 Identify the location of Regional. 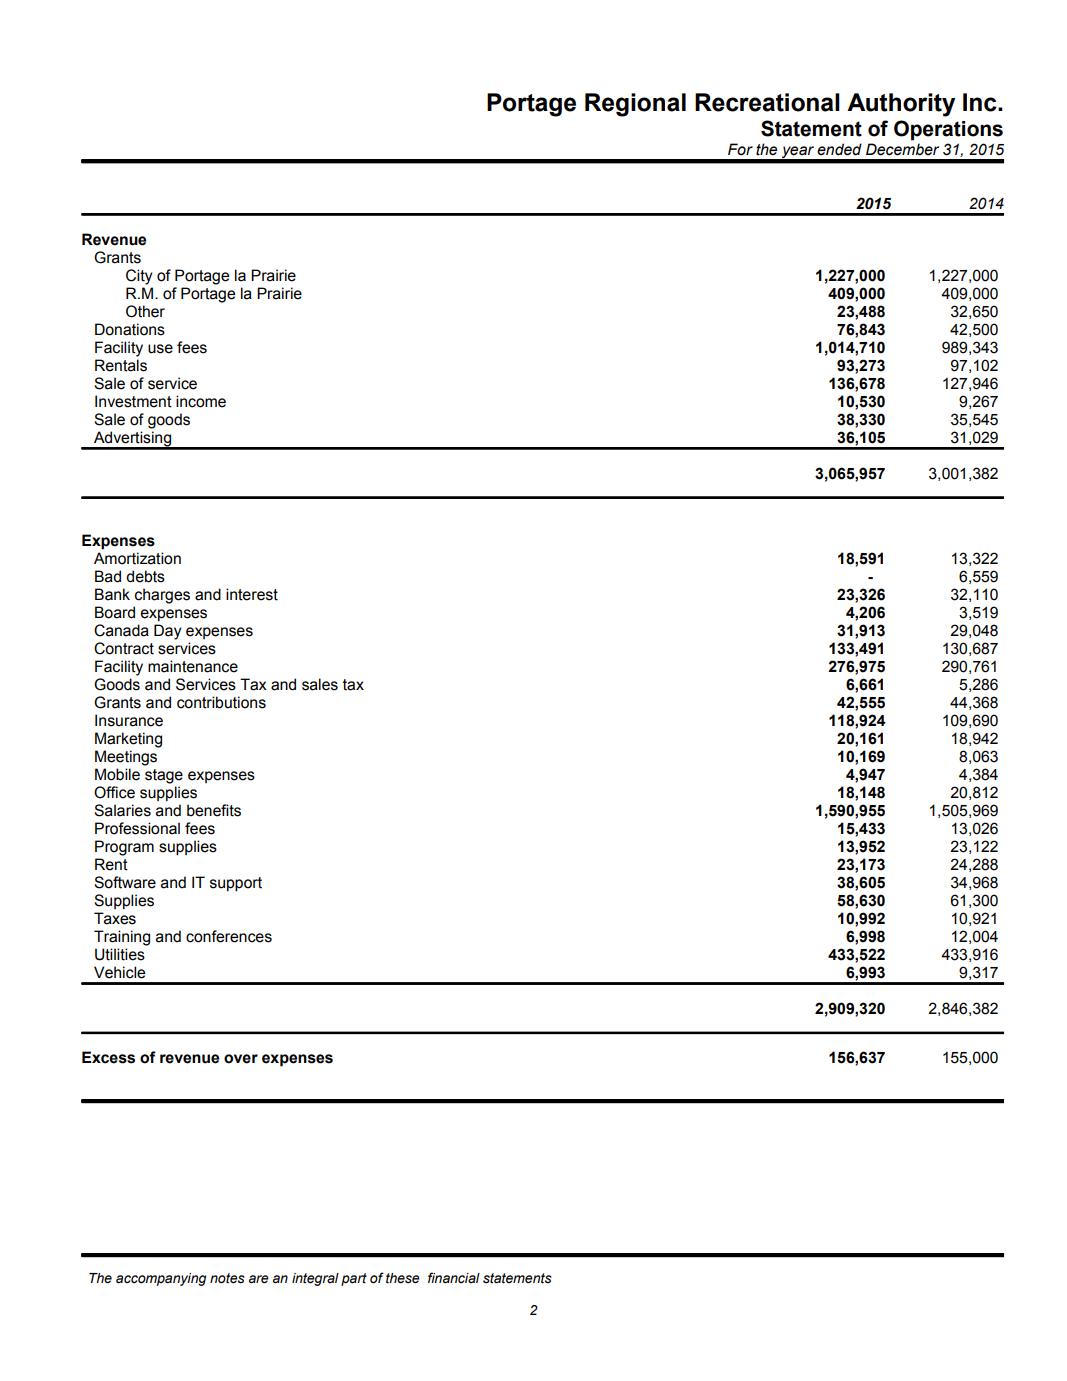
(635, 105).
